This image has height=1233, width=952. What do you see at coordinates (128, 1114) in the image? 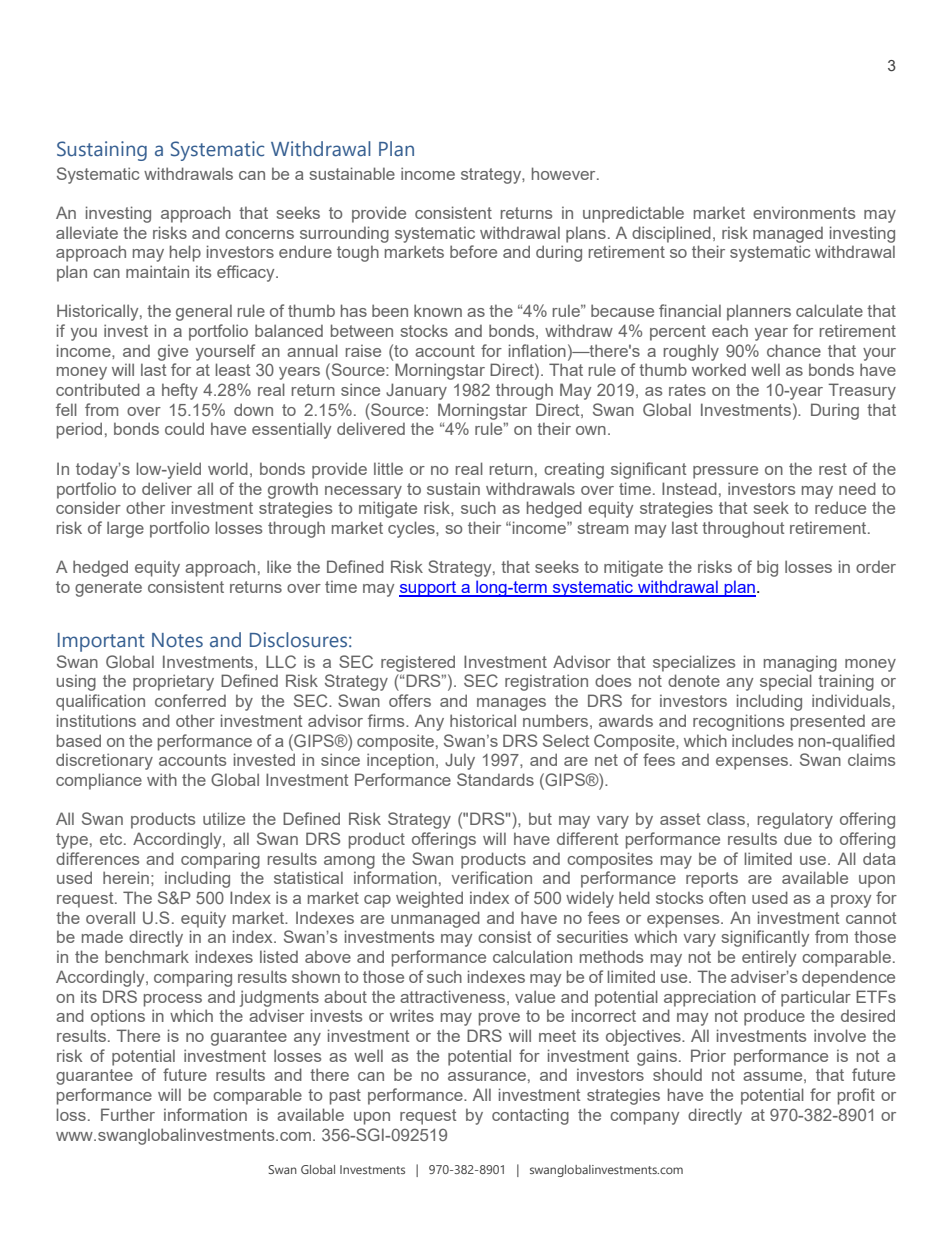
I see `Further` at bounding box center [128, 1114].
